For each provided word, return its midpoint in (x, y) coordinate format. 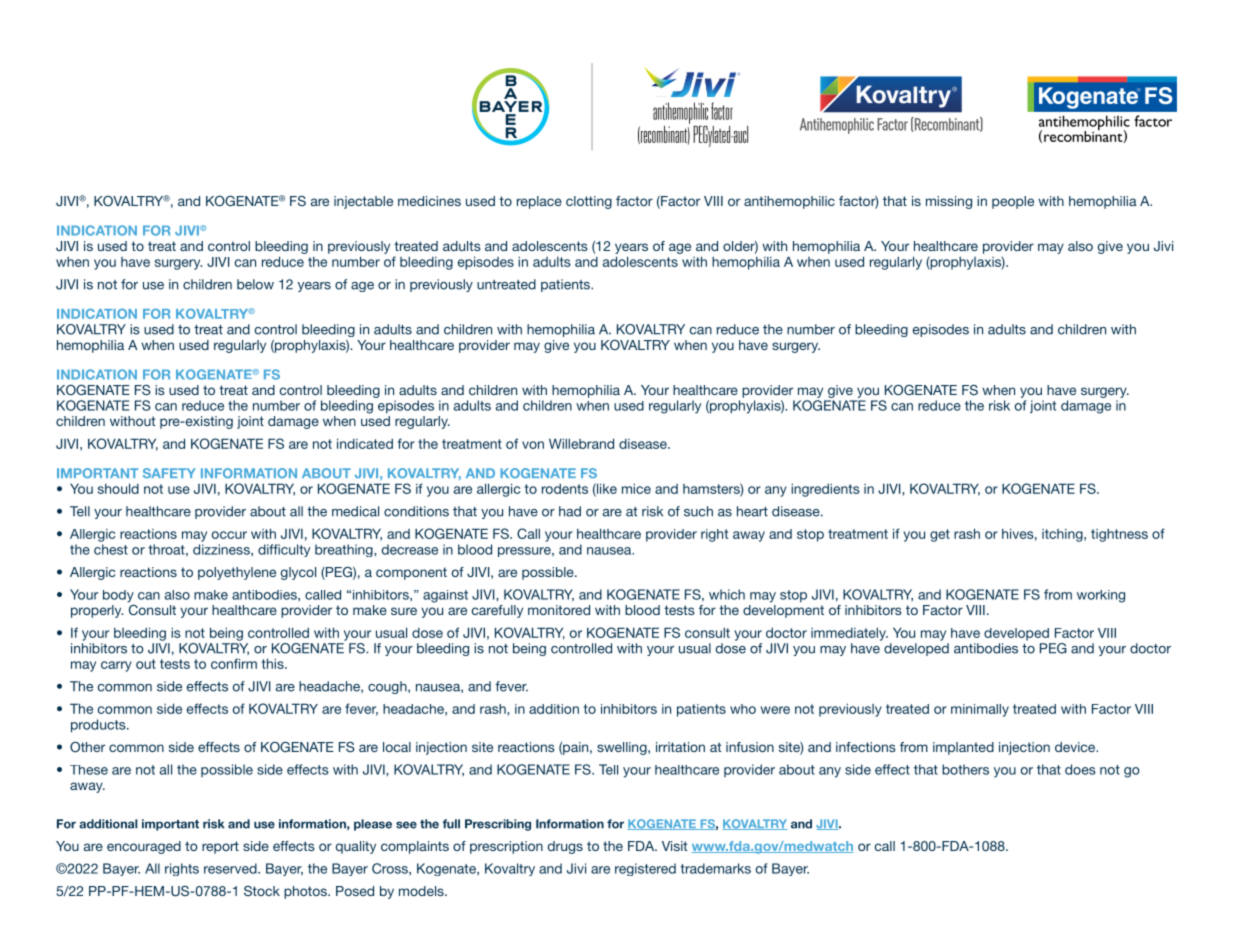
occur (229, 535)
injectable (363, 202)
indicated (365, 443)
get (940, 535)
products (99, 726)
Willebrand (581, 443)
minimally (980, 710)
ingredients (825, 490)
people (1013, 202)
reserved (231, 868)
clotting (589, 202)
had (570, 511)
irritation (680, 747)
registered (645, 869)
